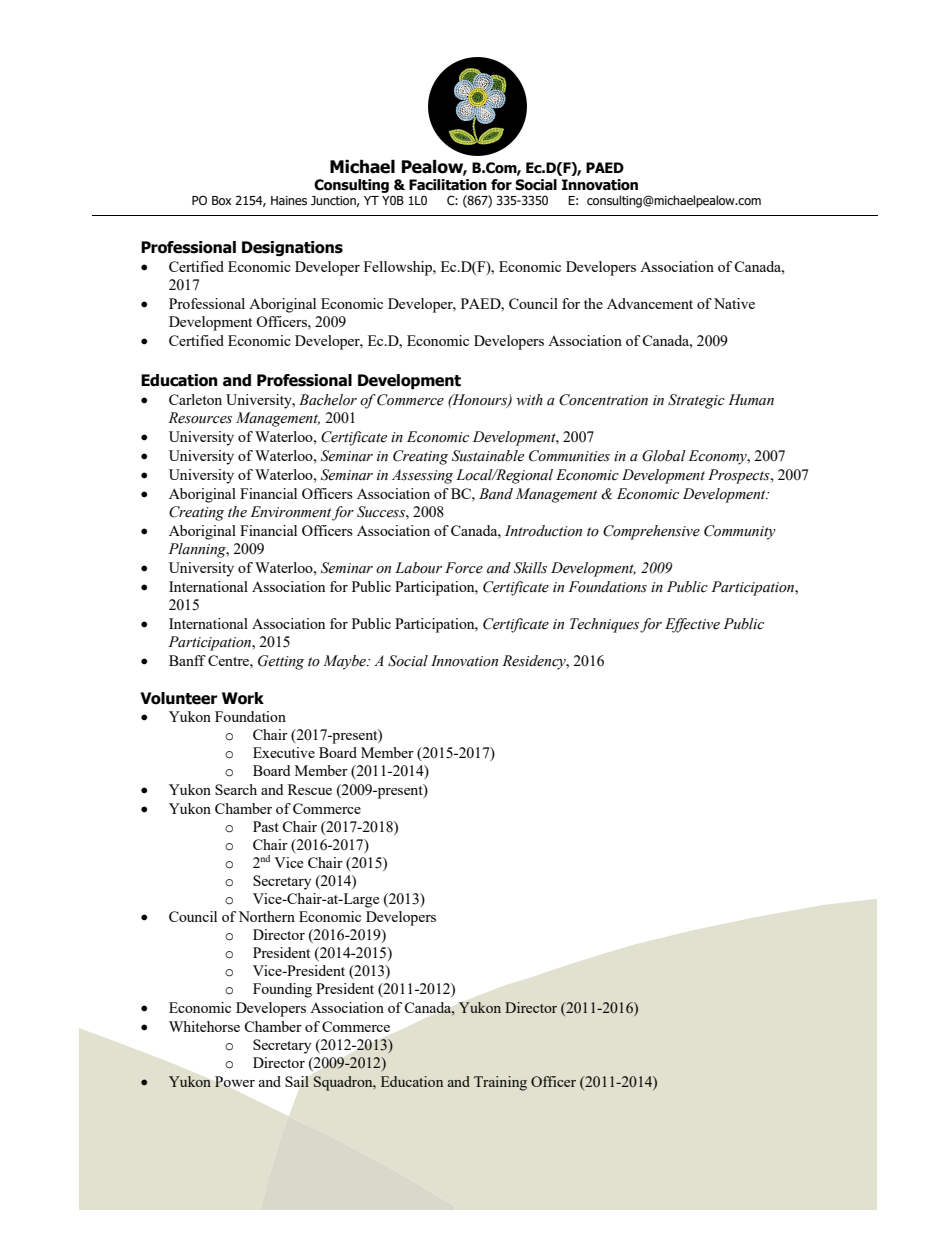 The width and height of the page is (952, 1233). Describe the element at coordinates (500, 1083) in the page. I see `Training` at that location.
